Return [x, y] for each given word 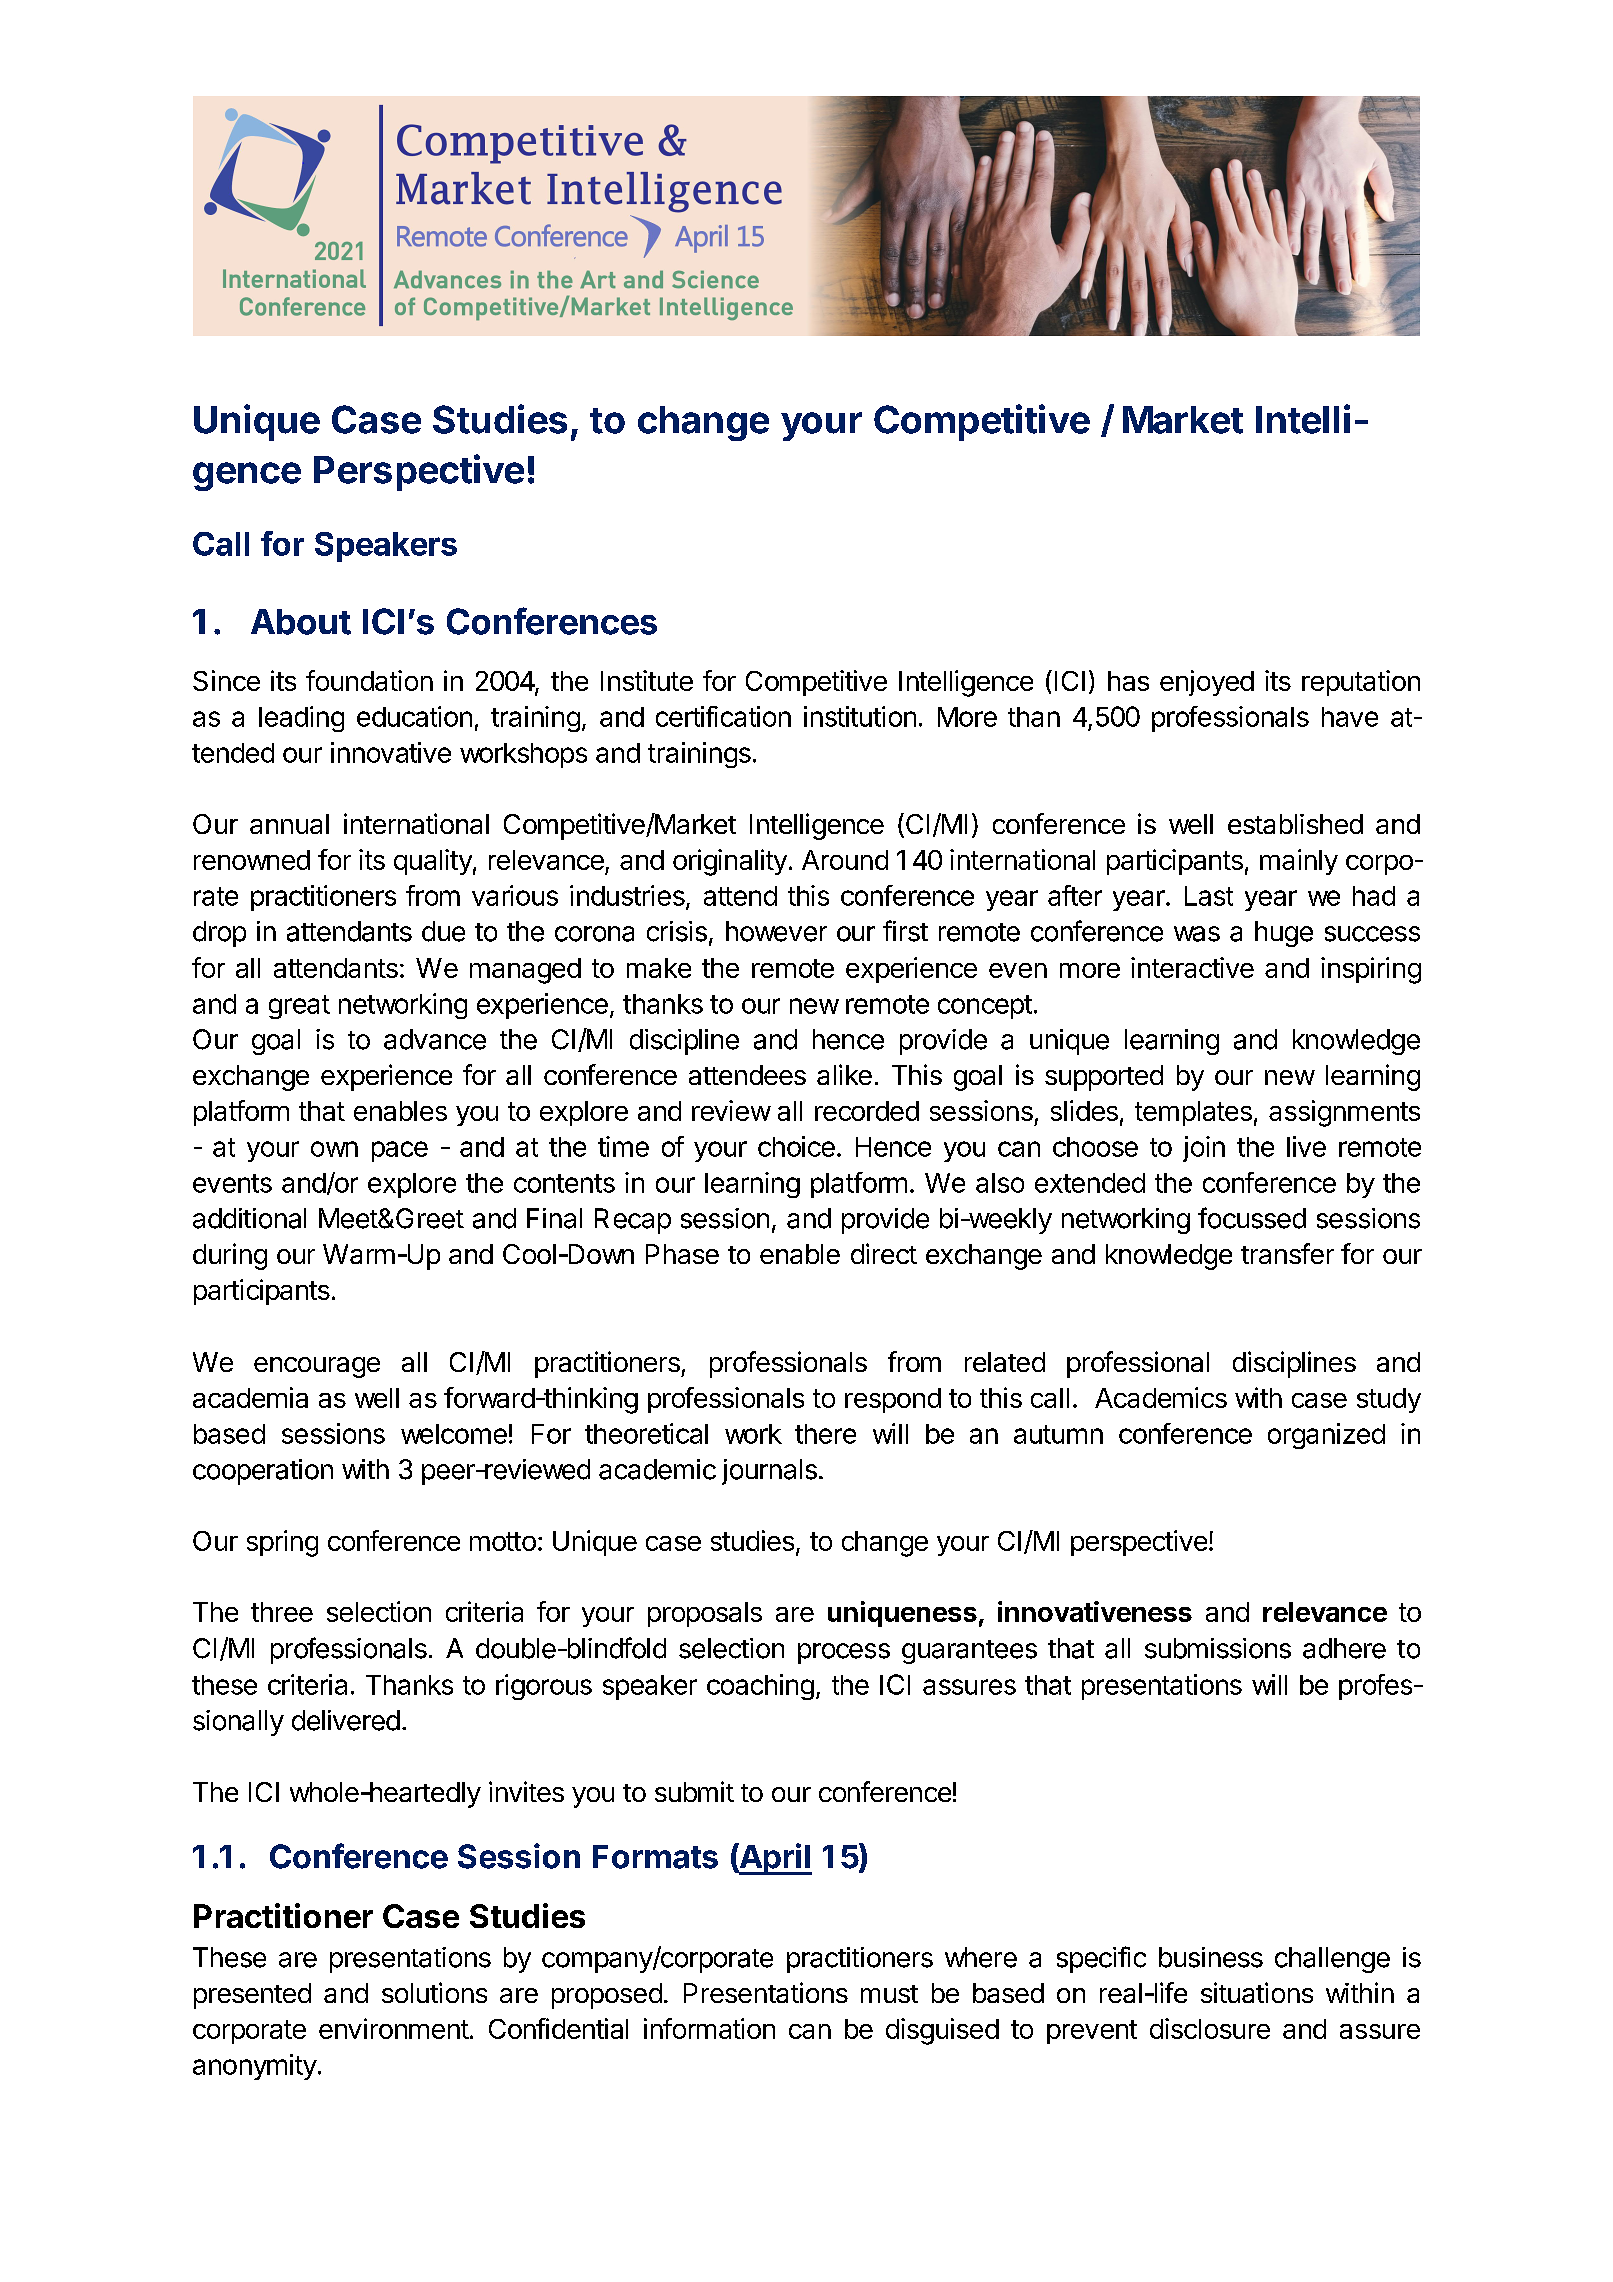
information [709, 2028]
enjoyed [1207, 683]
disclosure [1210, 2028]
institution [860, 716]
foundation [369, 680]
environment [394, 2028]
